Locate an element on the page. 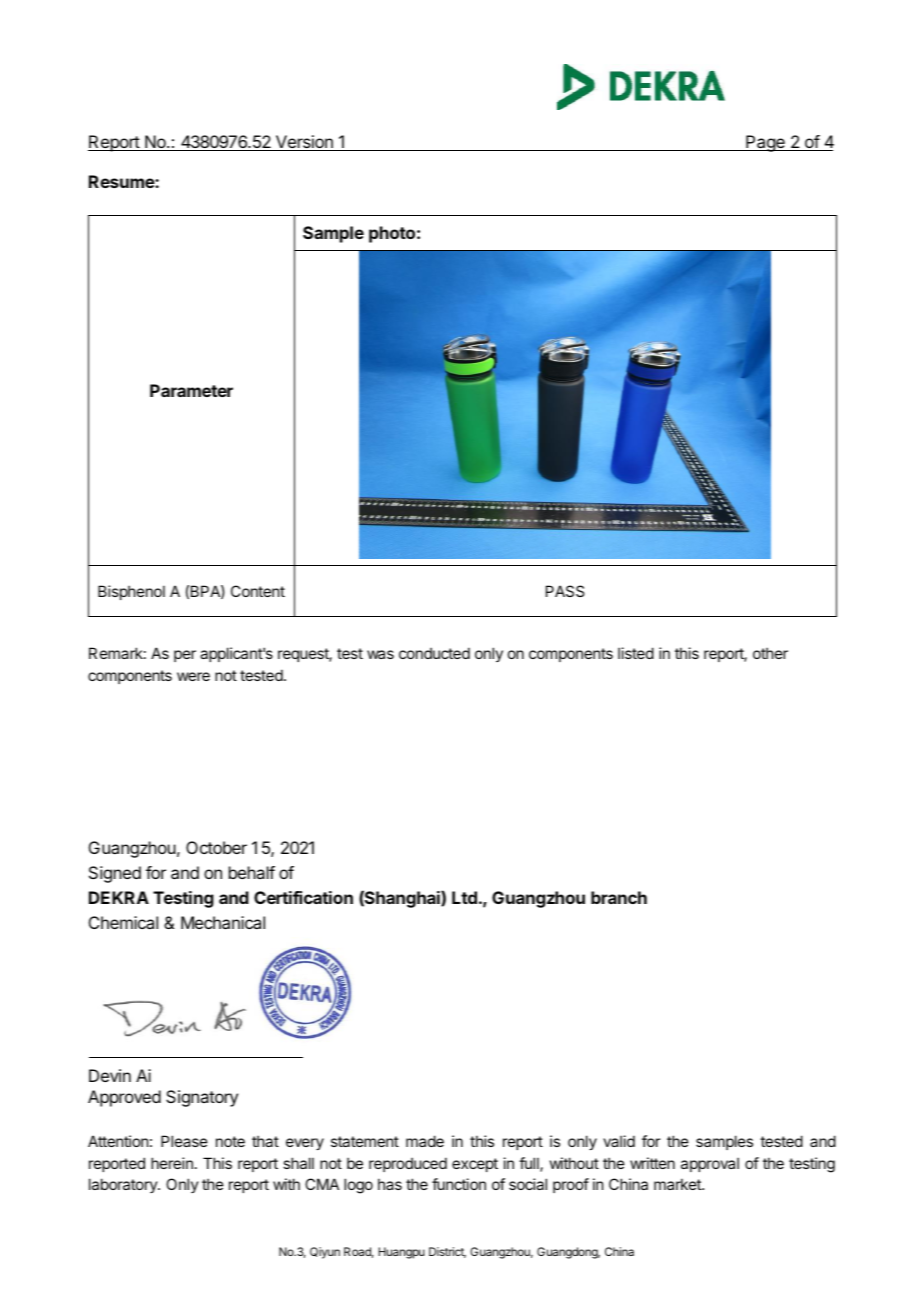 The width and height of the page is (924, 1308). Page is located at coordinates (765, 143).
